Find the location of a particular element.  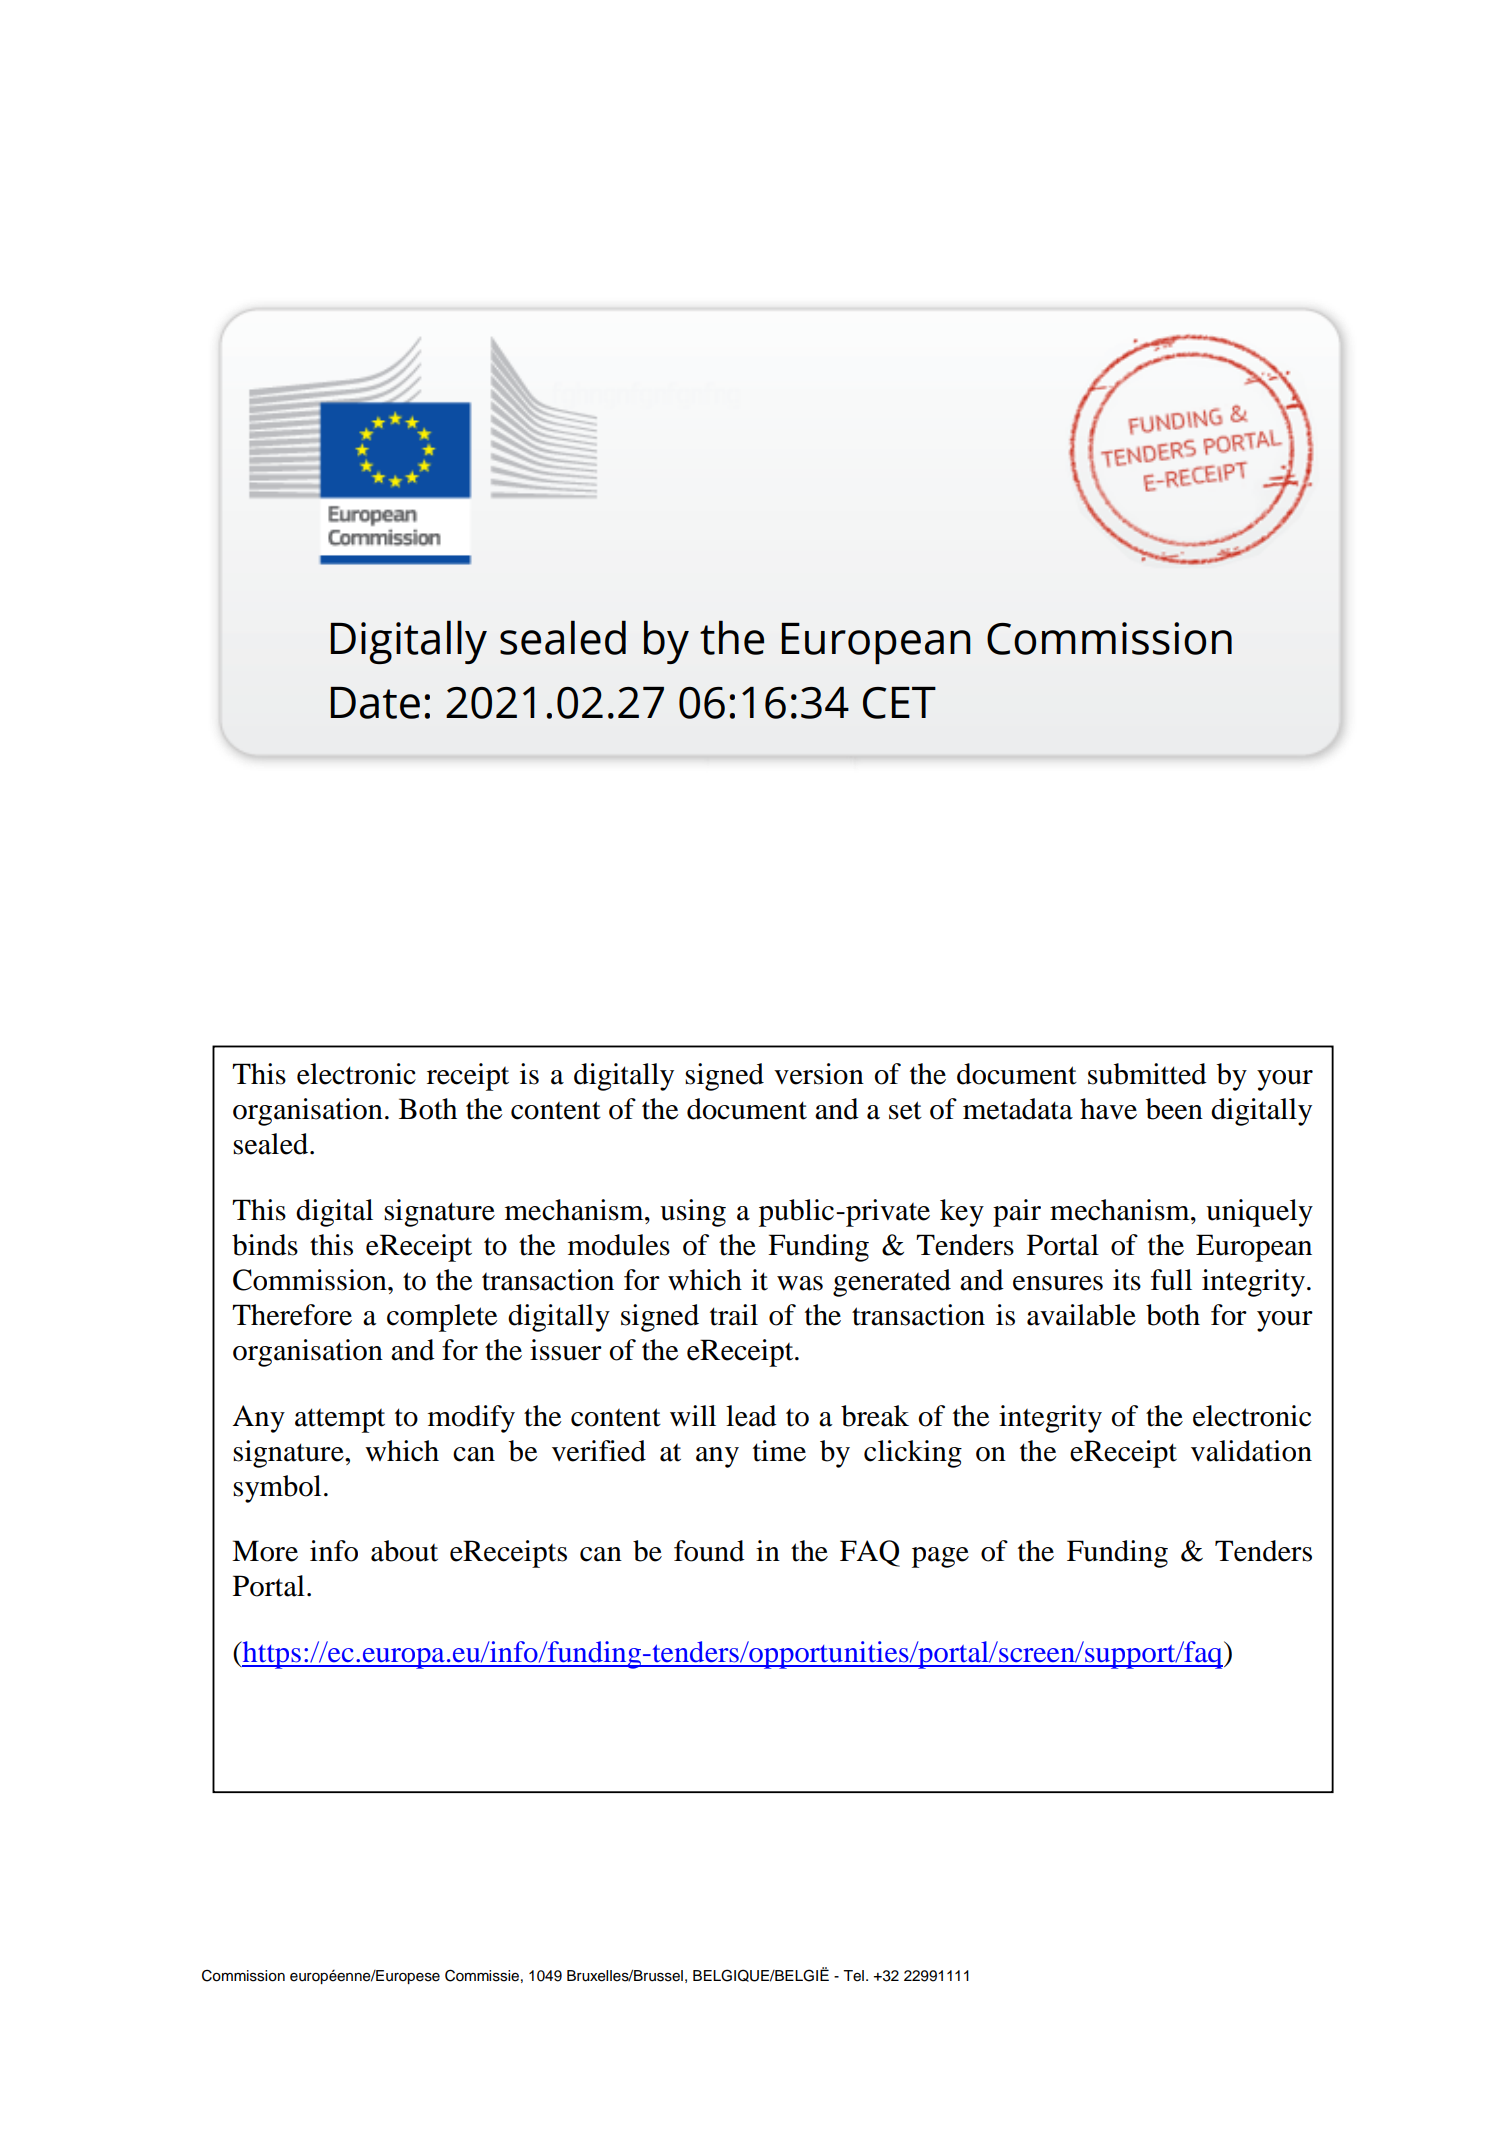

Tel is located at coordinates (853, 1976).
